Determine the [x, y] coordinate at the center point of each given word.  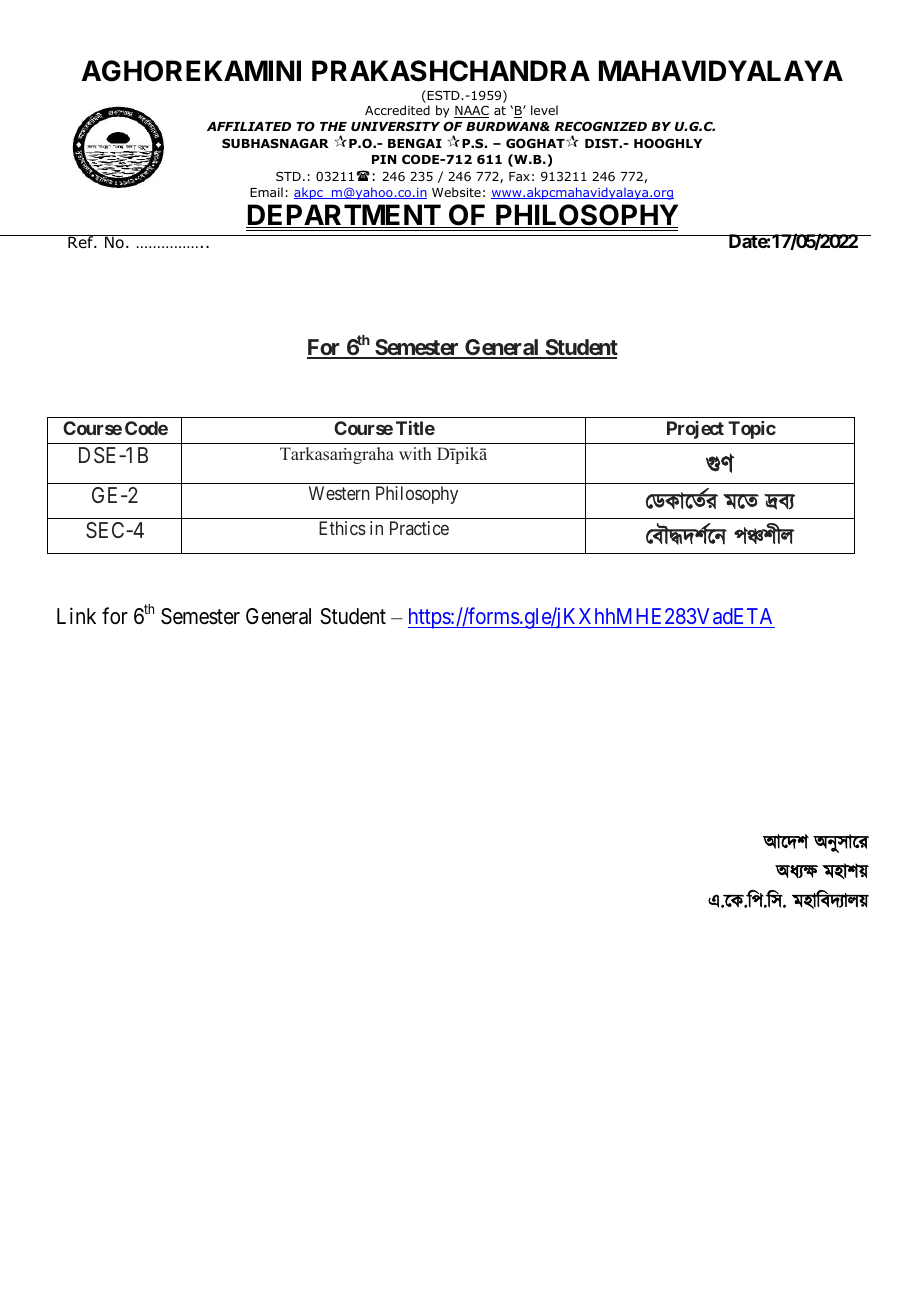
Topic [752, 430]
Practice [419, 528]
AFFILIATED [249, 126]
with [415, 453]
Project [695, 430]
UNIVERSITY [395, 126]
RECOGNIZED [601, 126]
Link [76, 615]
